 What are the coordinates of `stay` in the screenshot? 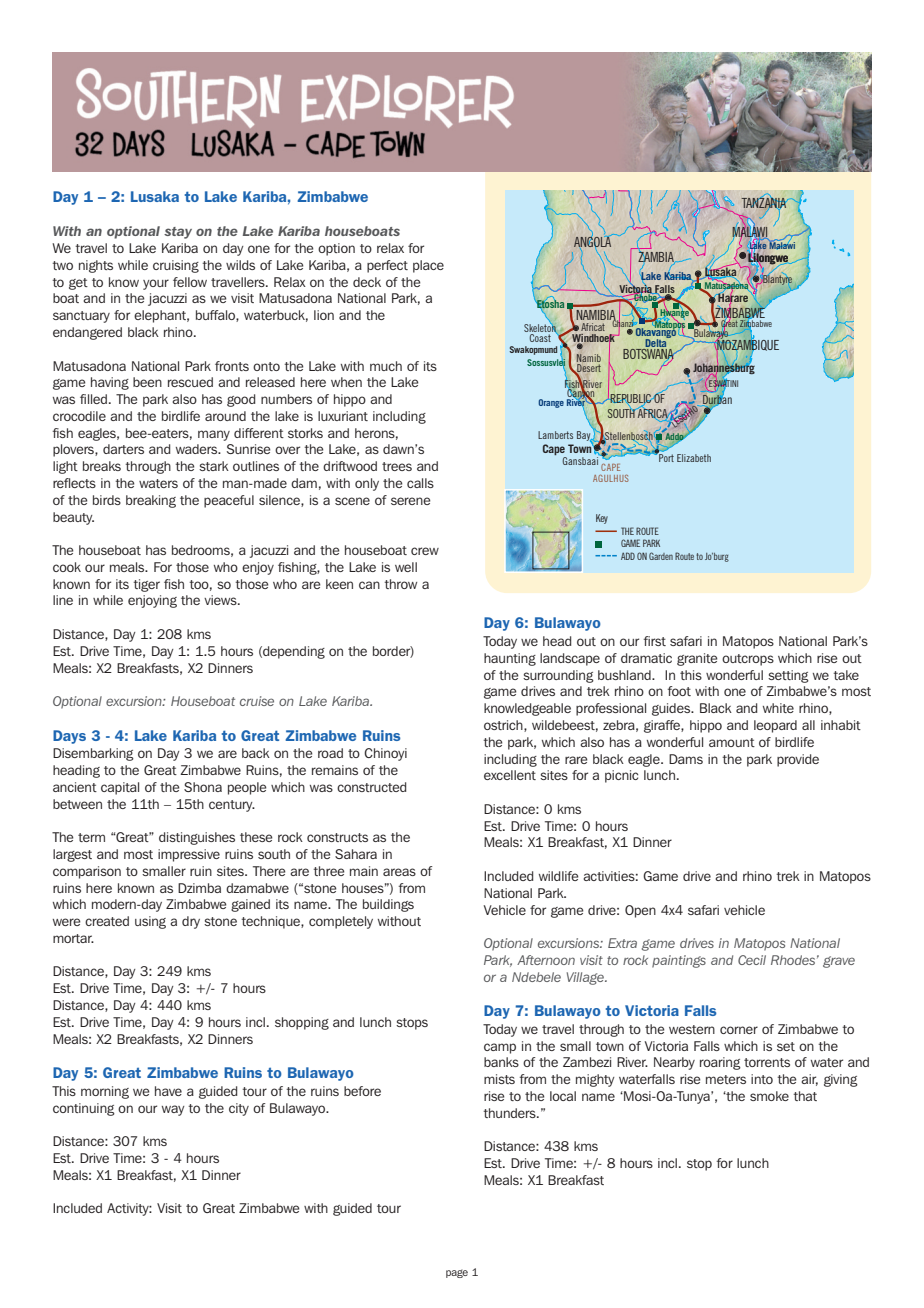 It's located at (178, 233).
